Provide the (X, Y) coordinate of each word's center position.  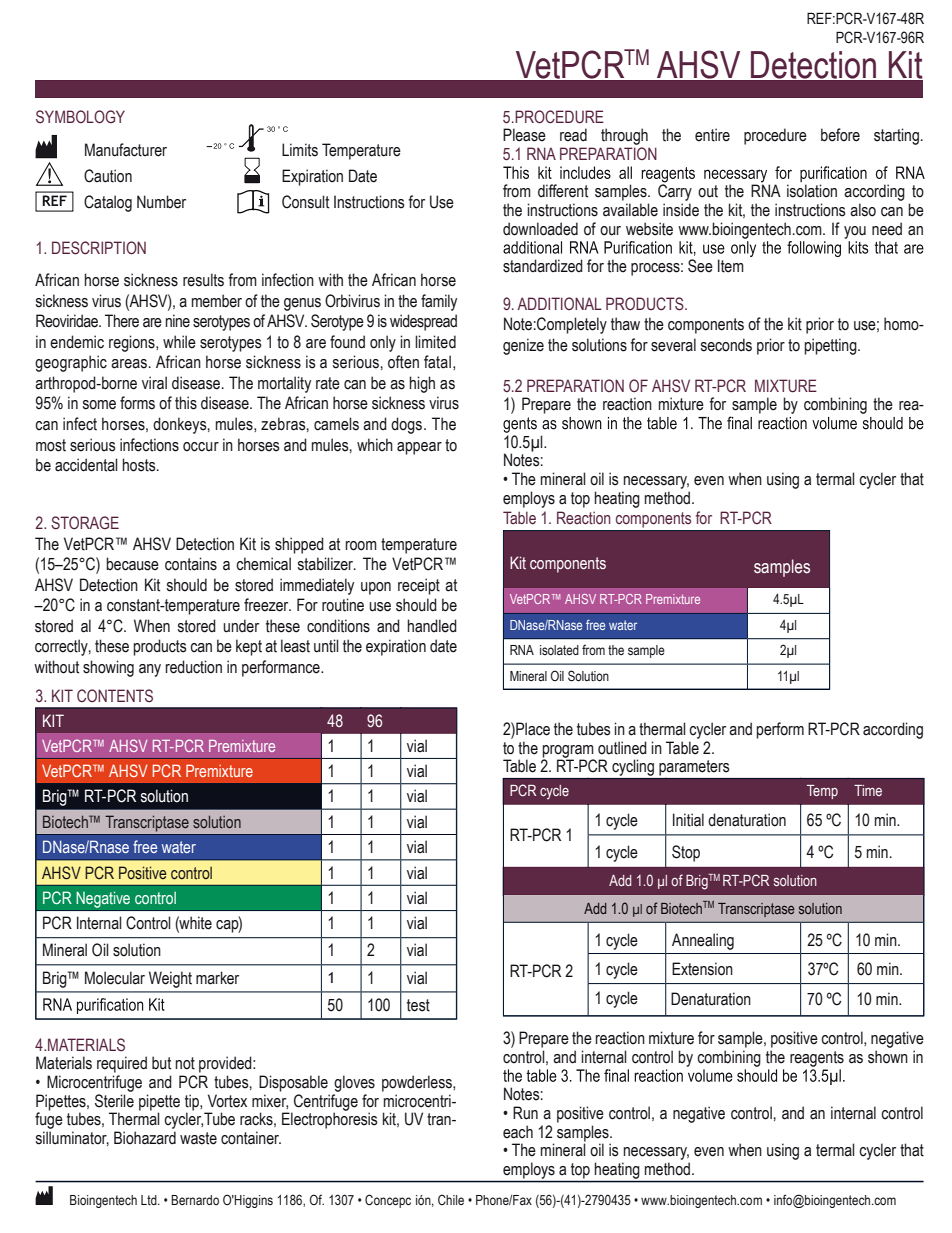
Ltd (150, 1200)
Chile (451, 1199)
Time (868, 790)
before (840, 135)
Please (524, 135)
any (150, 670)
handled (432, 626)
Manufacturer (126, 150)
